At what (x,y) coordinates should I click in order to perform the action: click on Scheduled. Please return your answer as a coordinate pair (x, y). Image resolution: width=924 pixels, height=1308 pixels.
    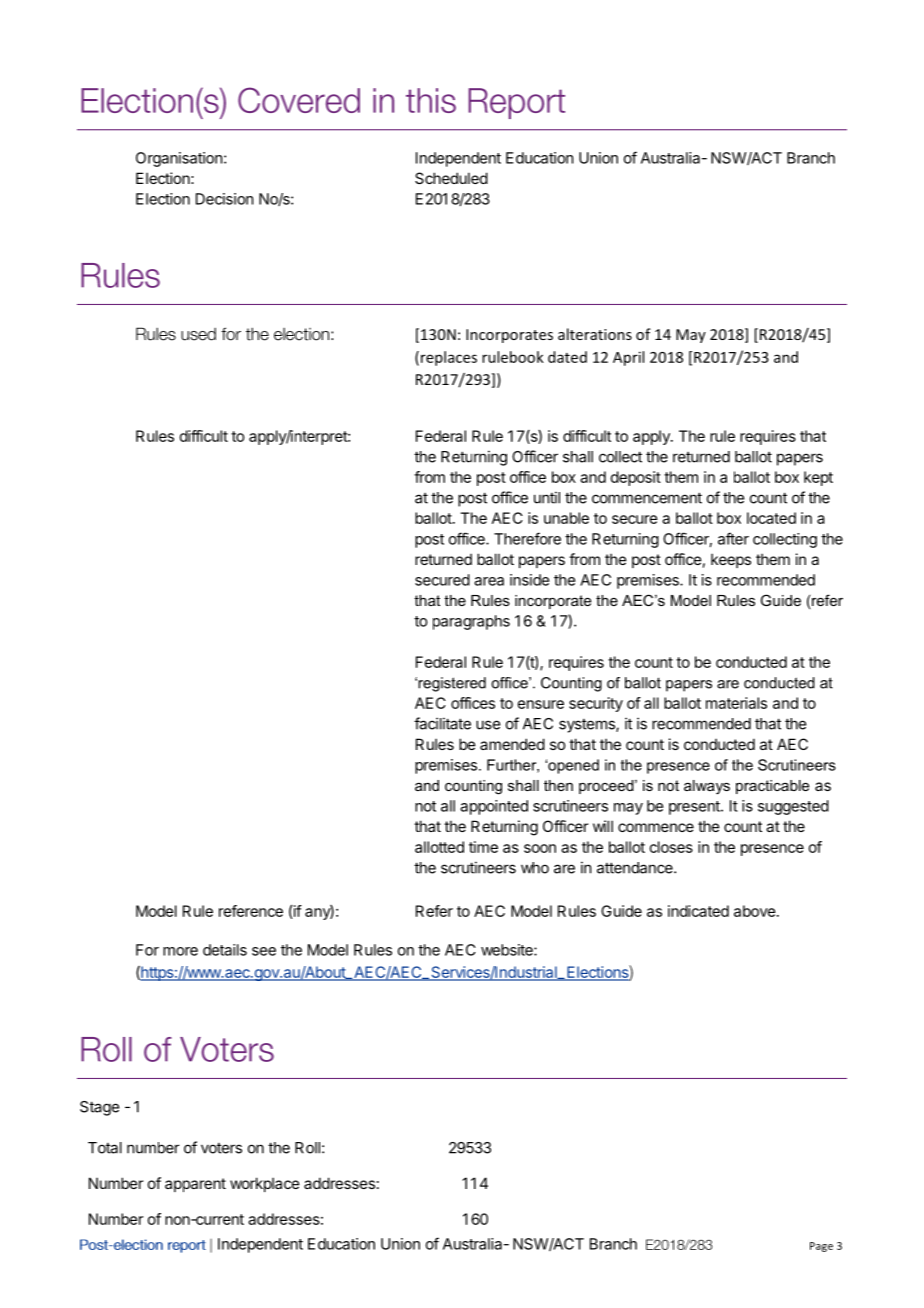
    Looking at the image, I should click on (451, 178).
